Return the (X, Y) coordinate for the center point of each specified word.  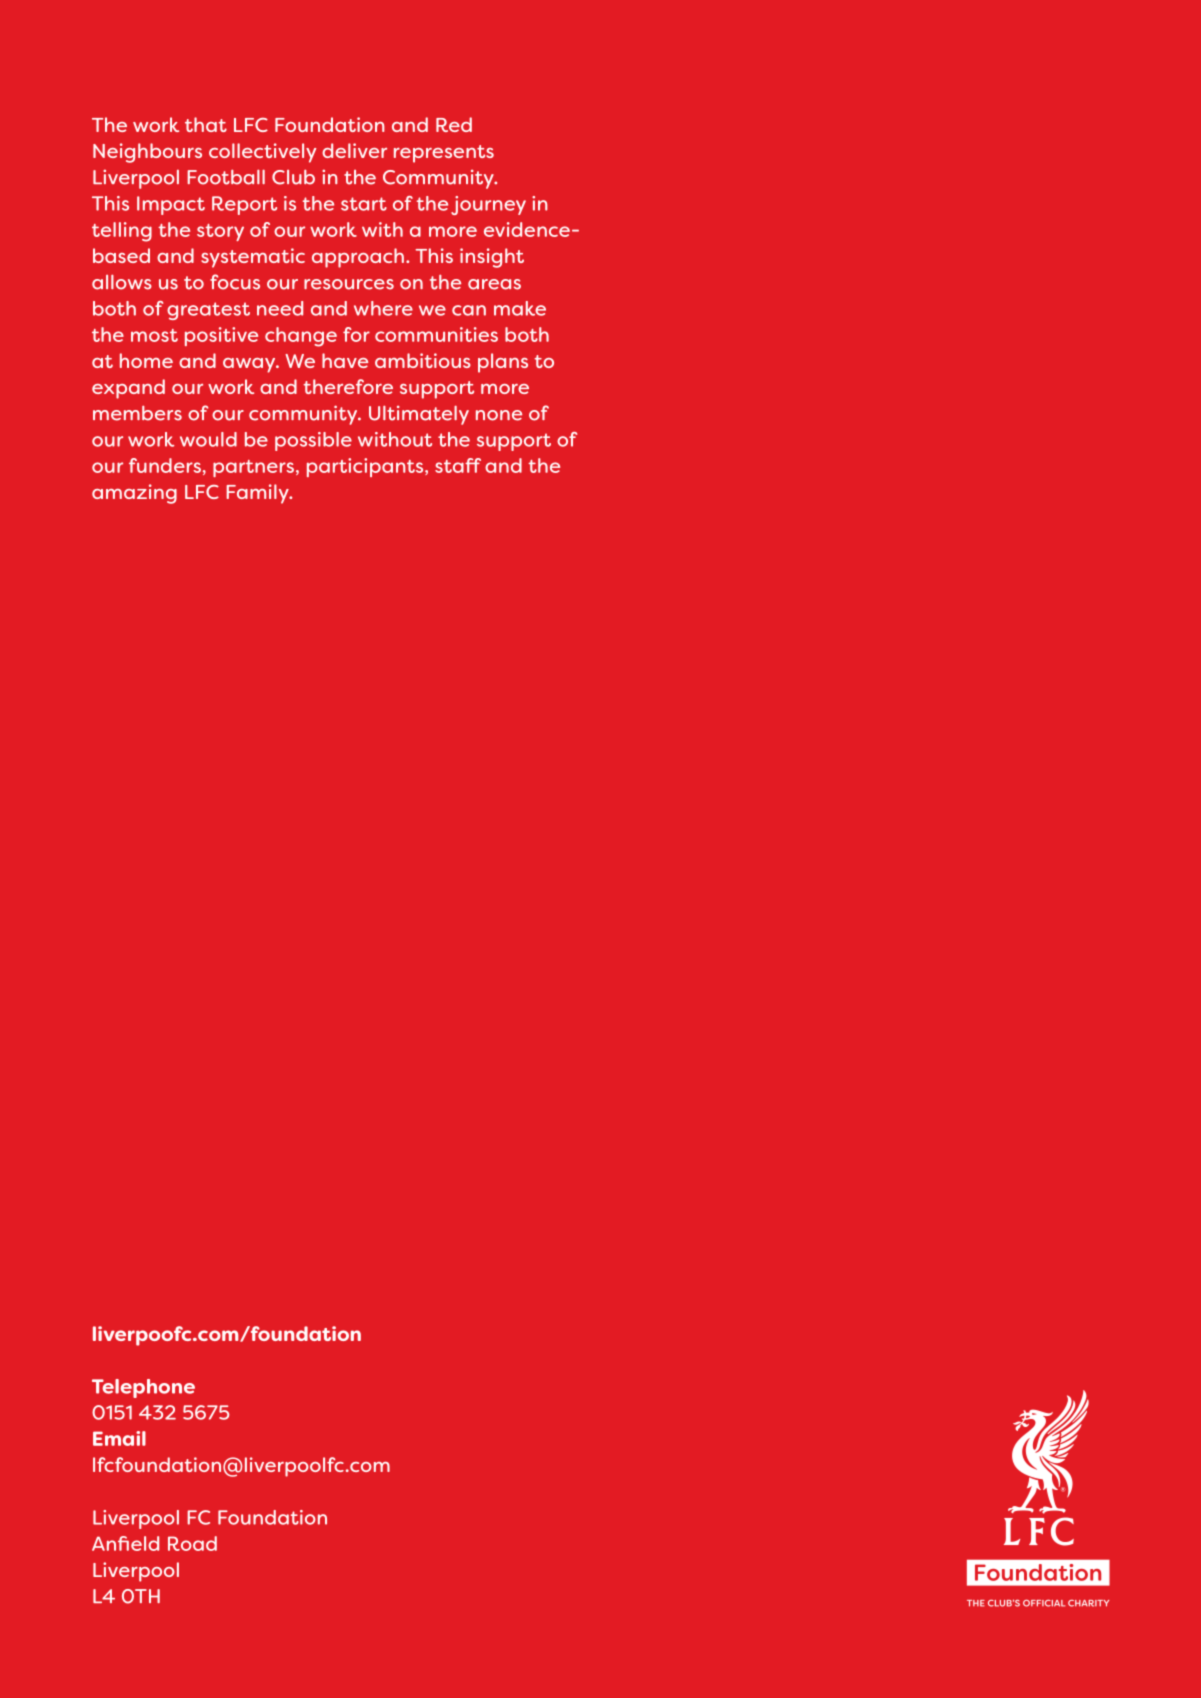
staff (458, 465)
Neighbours (147, 153)
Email (119, 1438)
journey (488, 205)
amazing (134, 494)
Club (293, 177)
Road (192, 1543)
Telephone (143, 1388)
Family (258, 494)
